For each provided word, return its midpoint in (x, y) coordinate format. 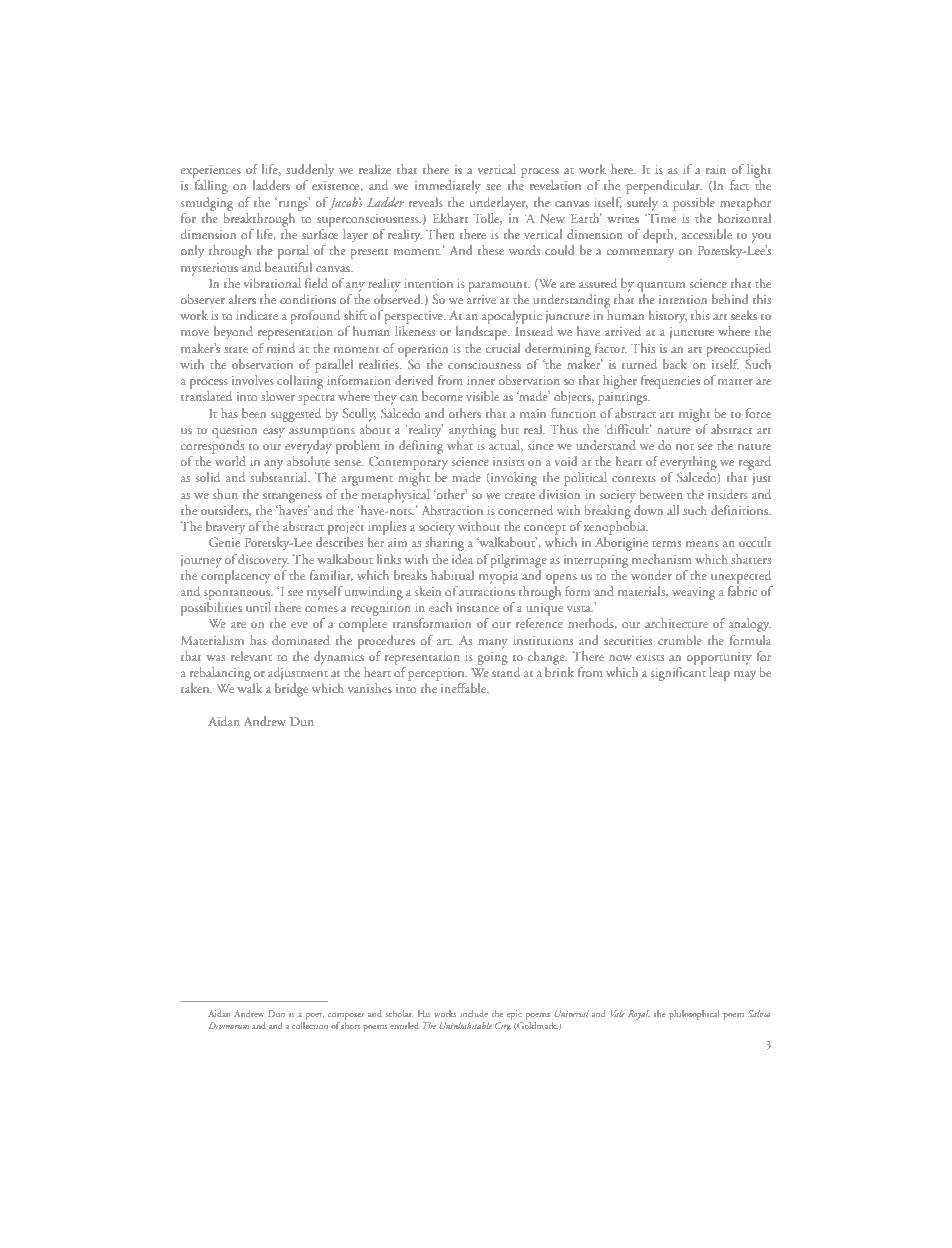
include (474, 1013)
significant (678, 674)
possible (694, 204)
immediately (448, 187)
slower (278, 396)
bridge (291, 690)
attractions (487, 591)
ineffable (465, 688)
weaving (693, 593)
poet (315, 1016)
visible (482, 396)
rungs (293, 204)
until (258, 607)
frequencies (670, 382)
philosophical (694, 1015)
